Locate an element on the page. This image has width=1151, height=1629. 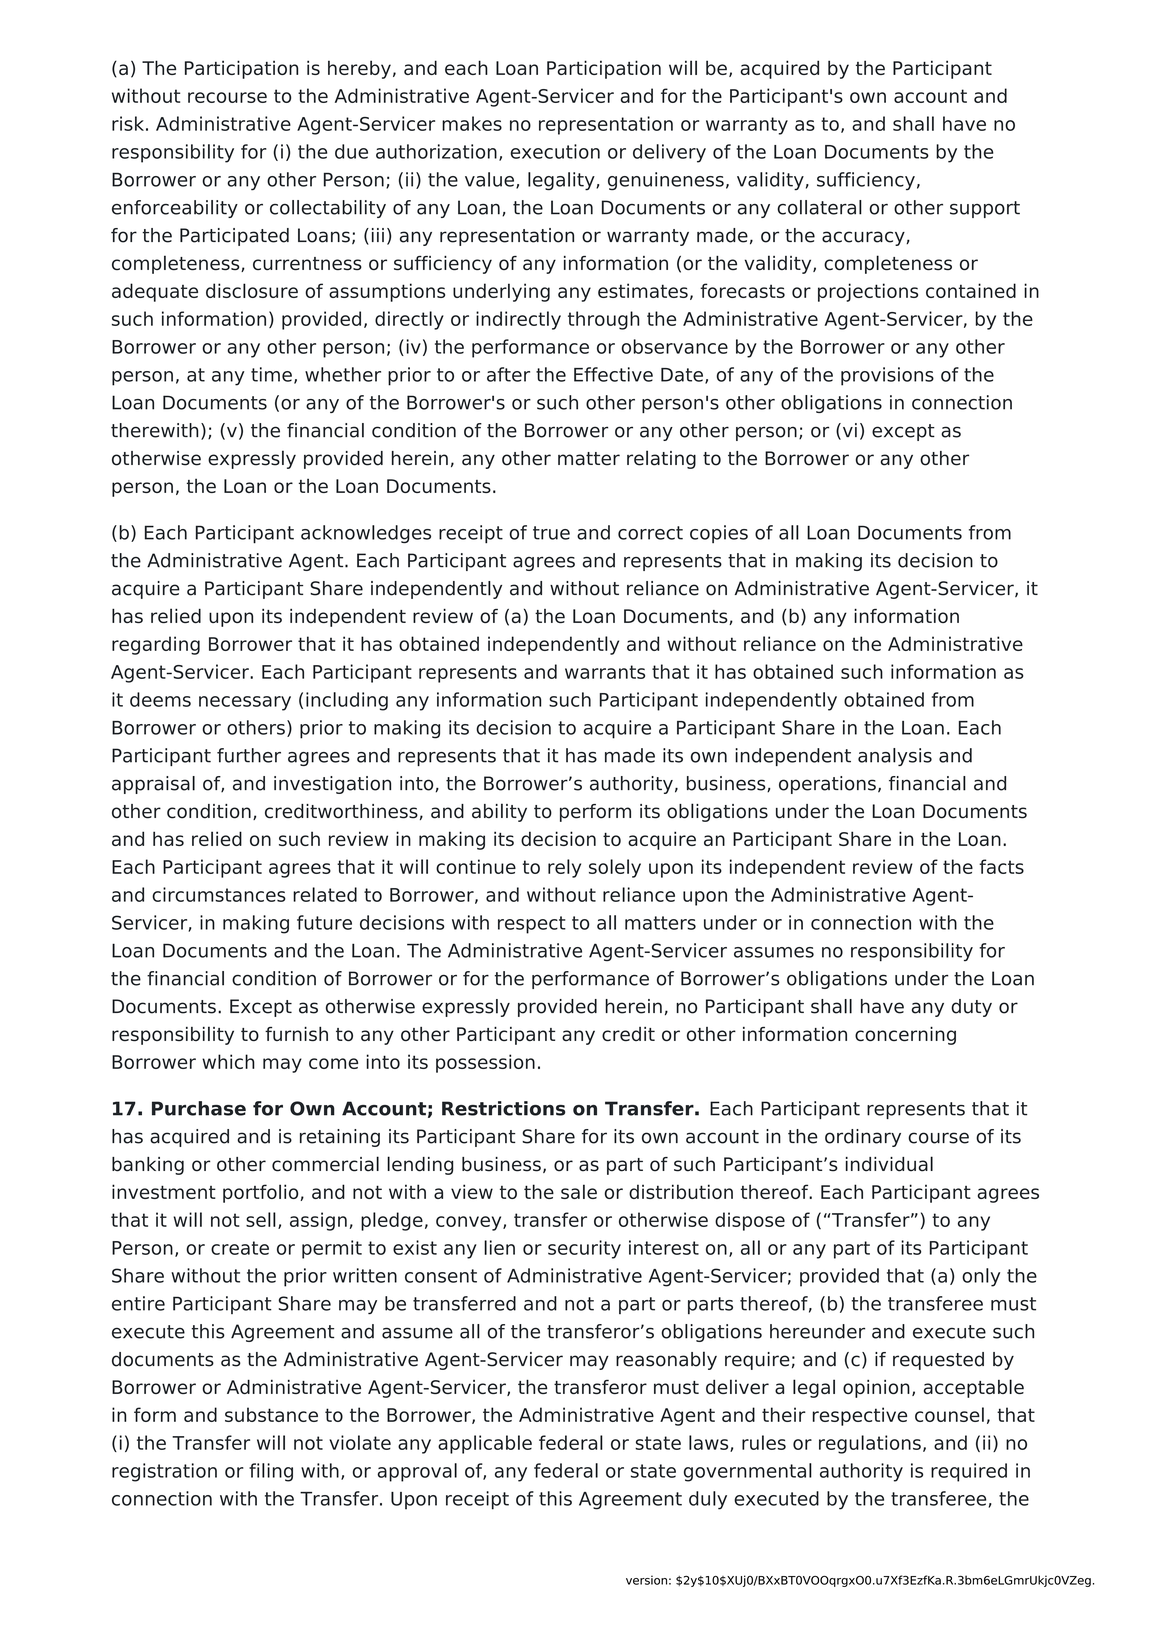
analysis is located at coordinates (895, 757).
